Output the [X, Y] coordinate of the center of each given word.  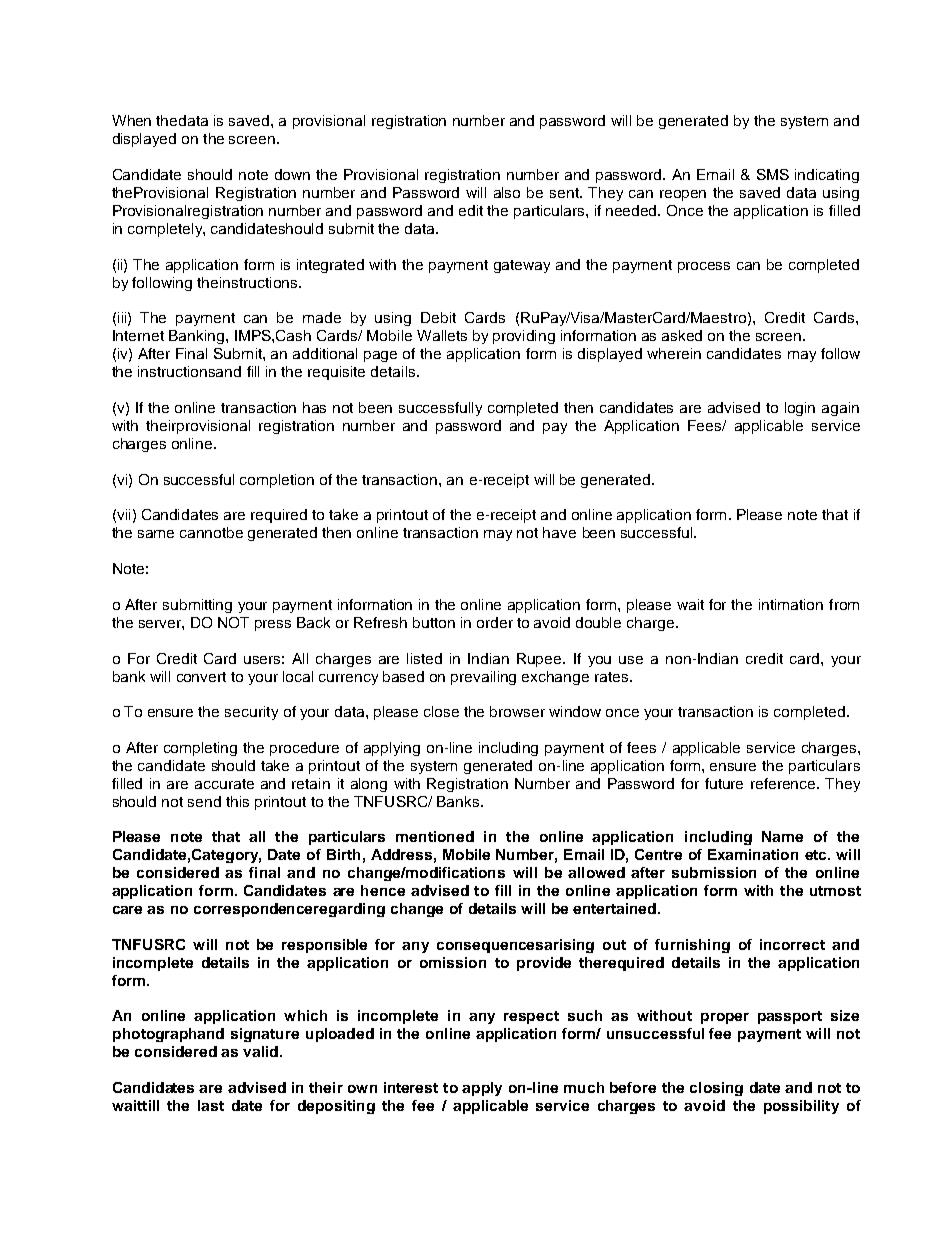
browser [517, 711]
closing [716, 1089]
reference [784, 783]
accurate [224, 784]
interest [411, 1087]
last [211, 1105]
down [292, 174]
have [559, 532]
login [800, 409]
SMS [773, 174]
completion [277, 481]
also [507, 192]
